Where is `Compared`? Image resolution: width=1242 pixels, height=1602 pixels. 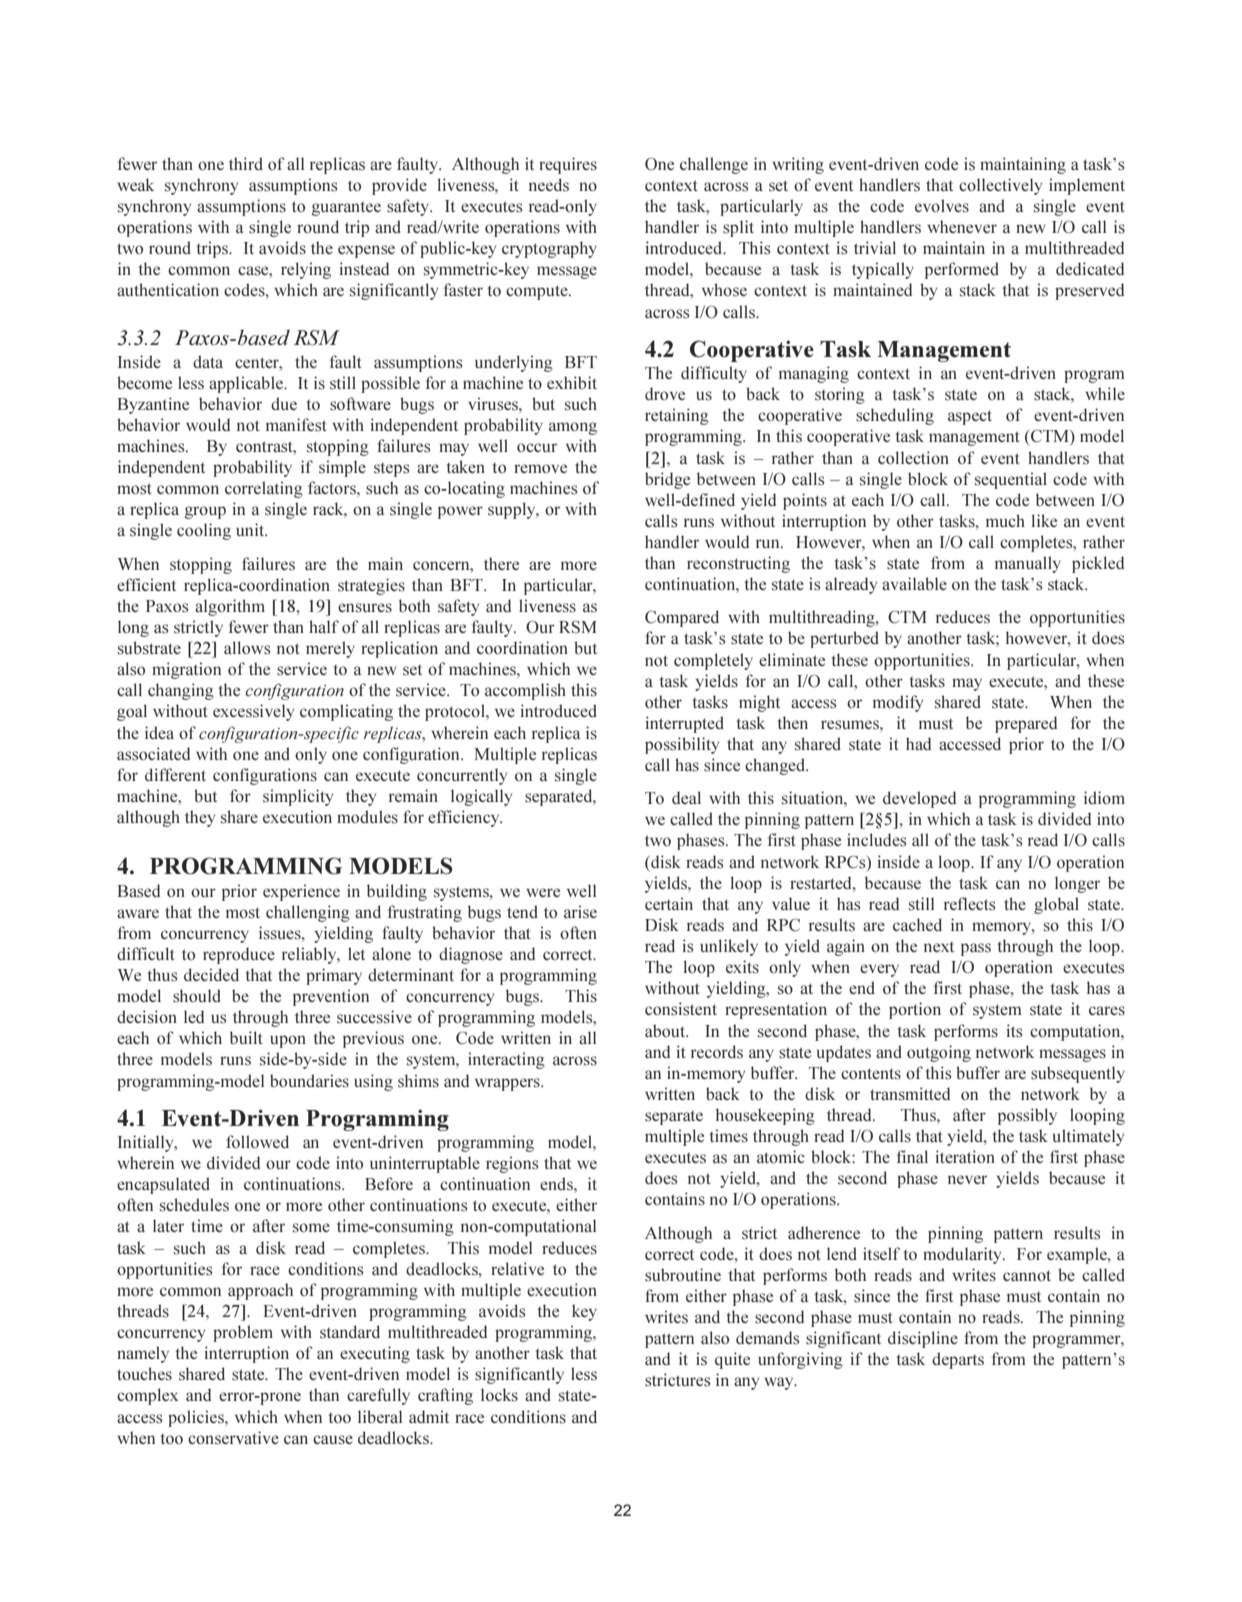
Compared is located at coordinates (682, 618).
